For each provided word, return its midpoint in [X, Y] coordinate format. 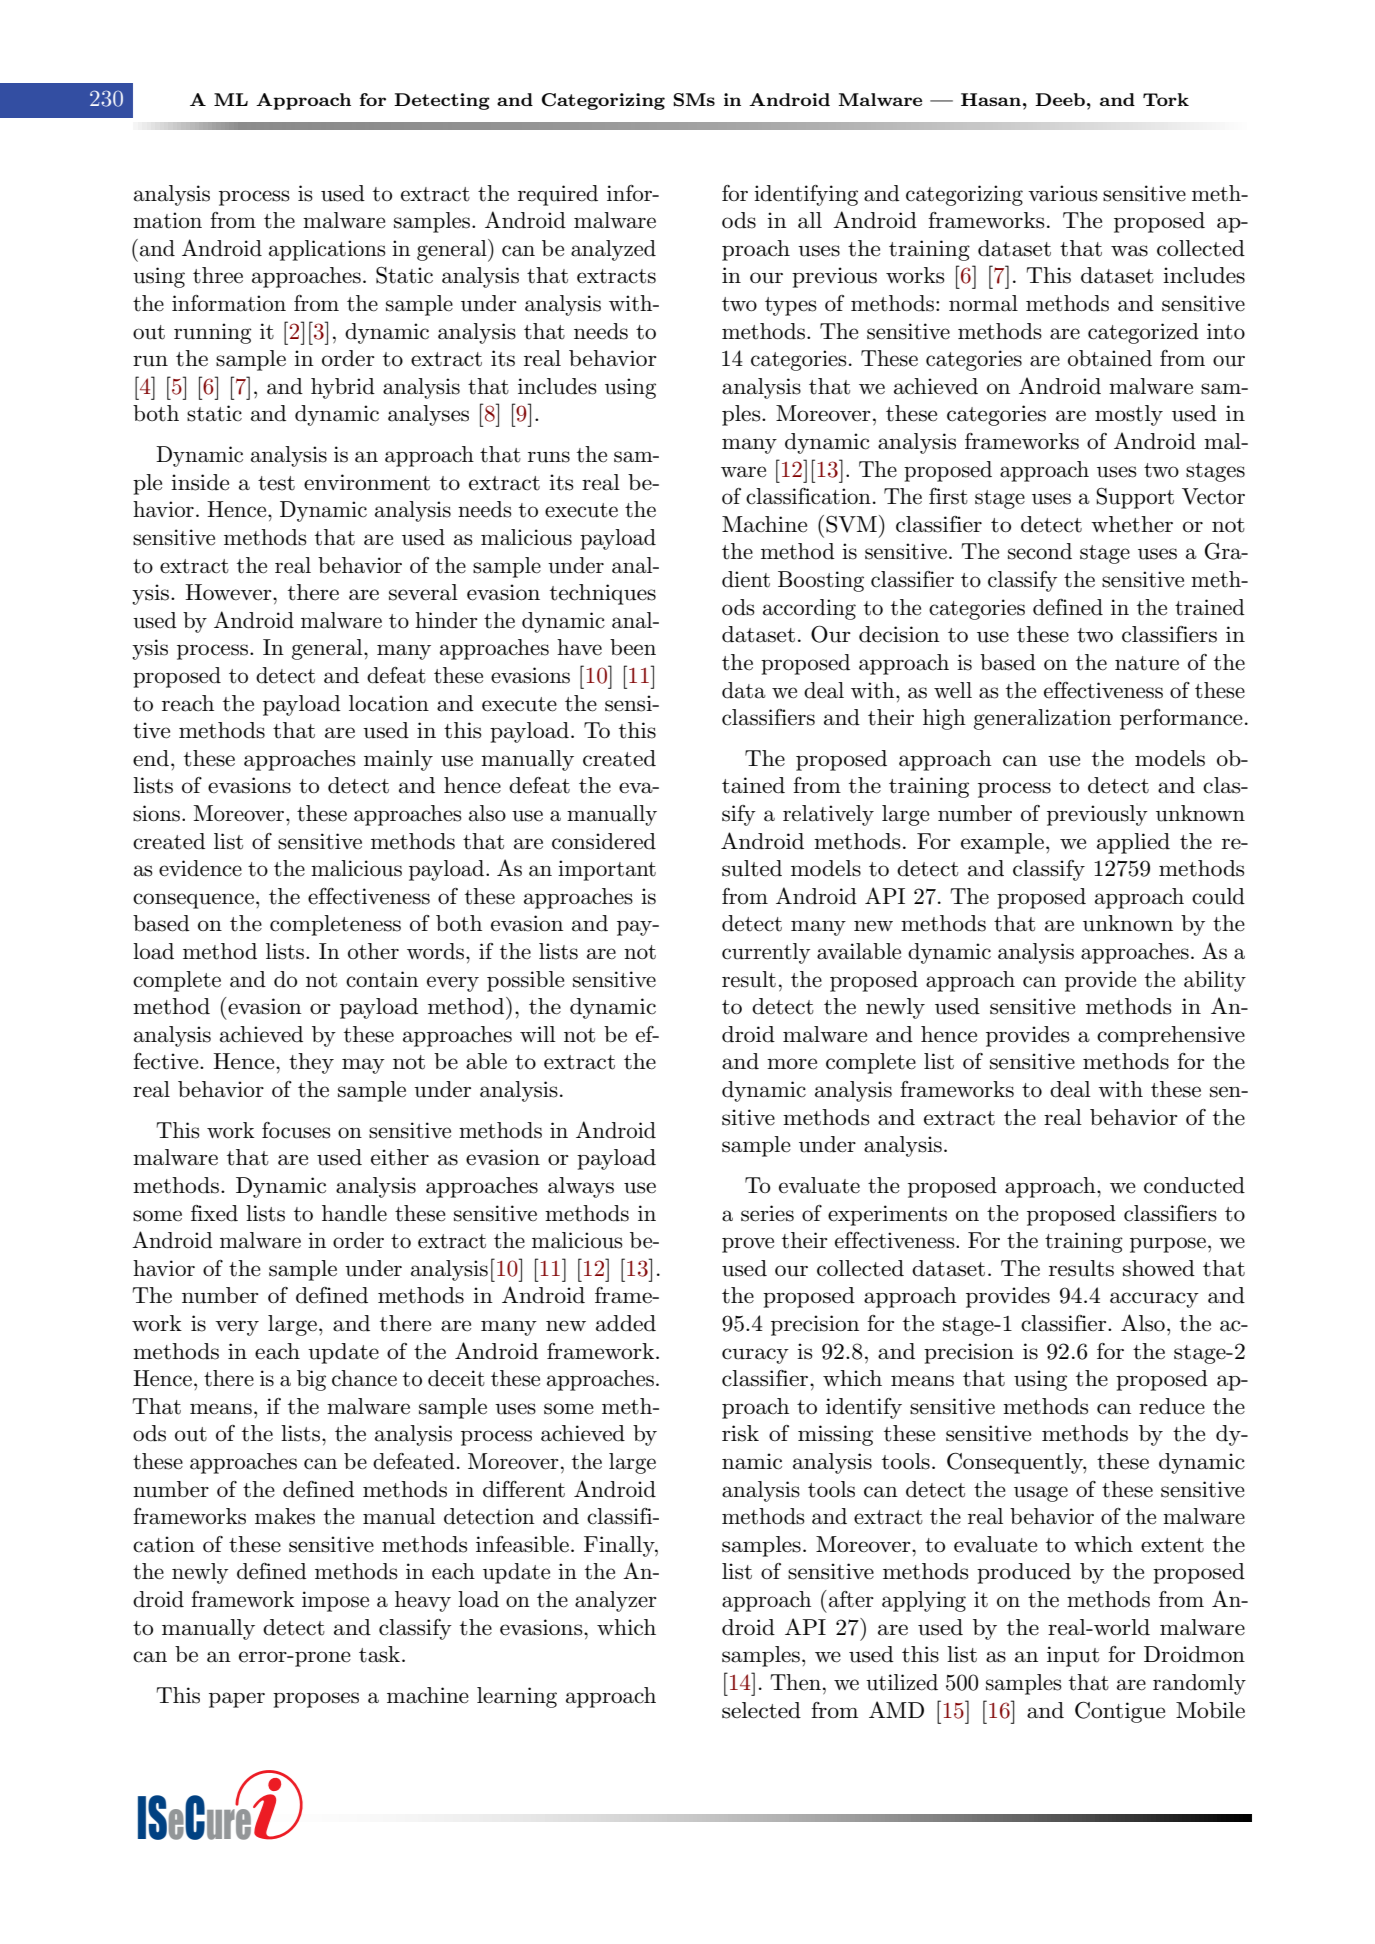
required [558, 195]
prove [748, 1245]
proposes [316, 1700]
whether [1132, 524]
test [276, 483]
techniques [603, 594]
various [1063, 193]
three [218, 275]
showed [1159, 1268]
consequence [193, 901]
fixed [214, 1213]
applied [1133, 843]
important [607, 870]
